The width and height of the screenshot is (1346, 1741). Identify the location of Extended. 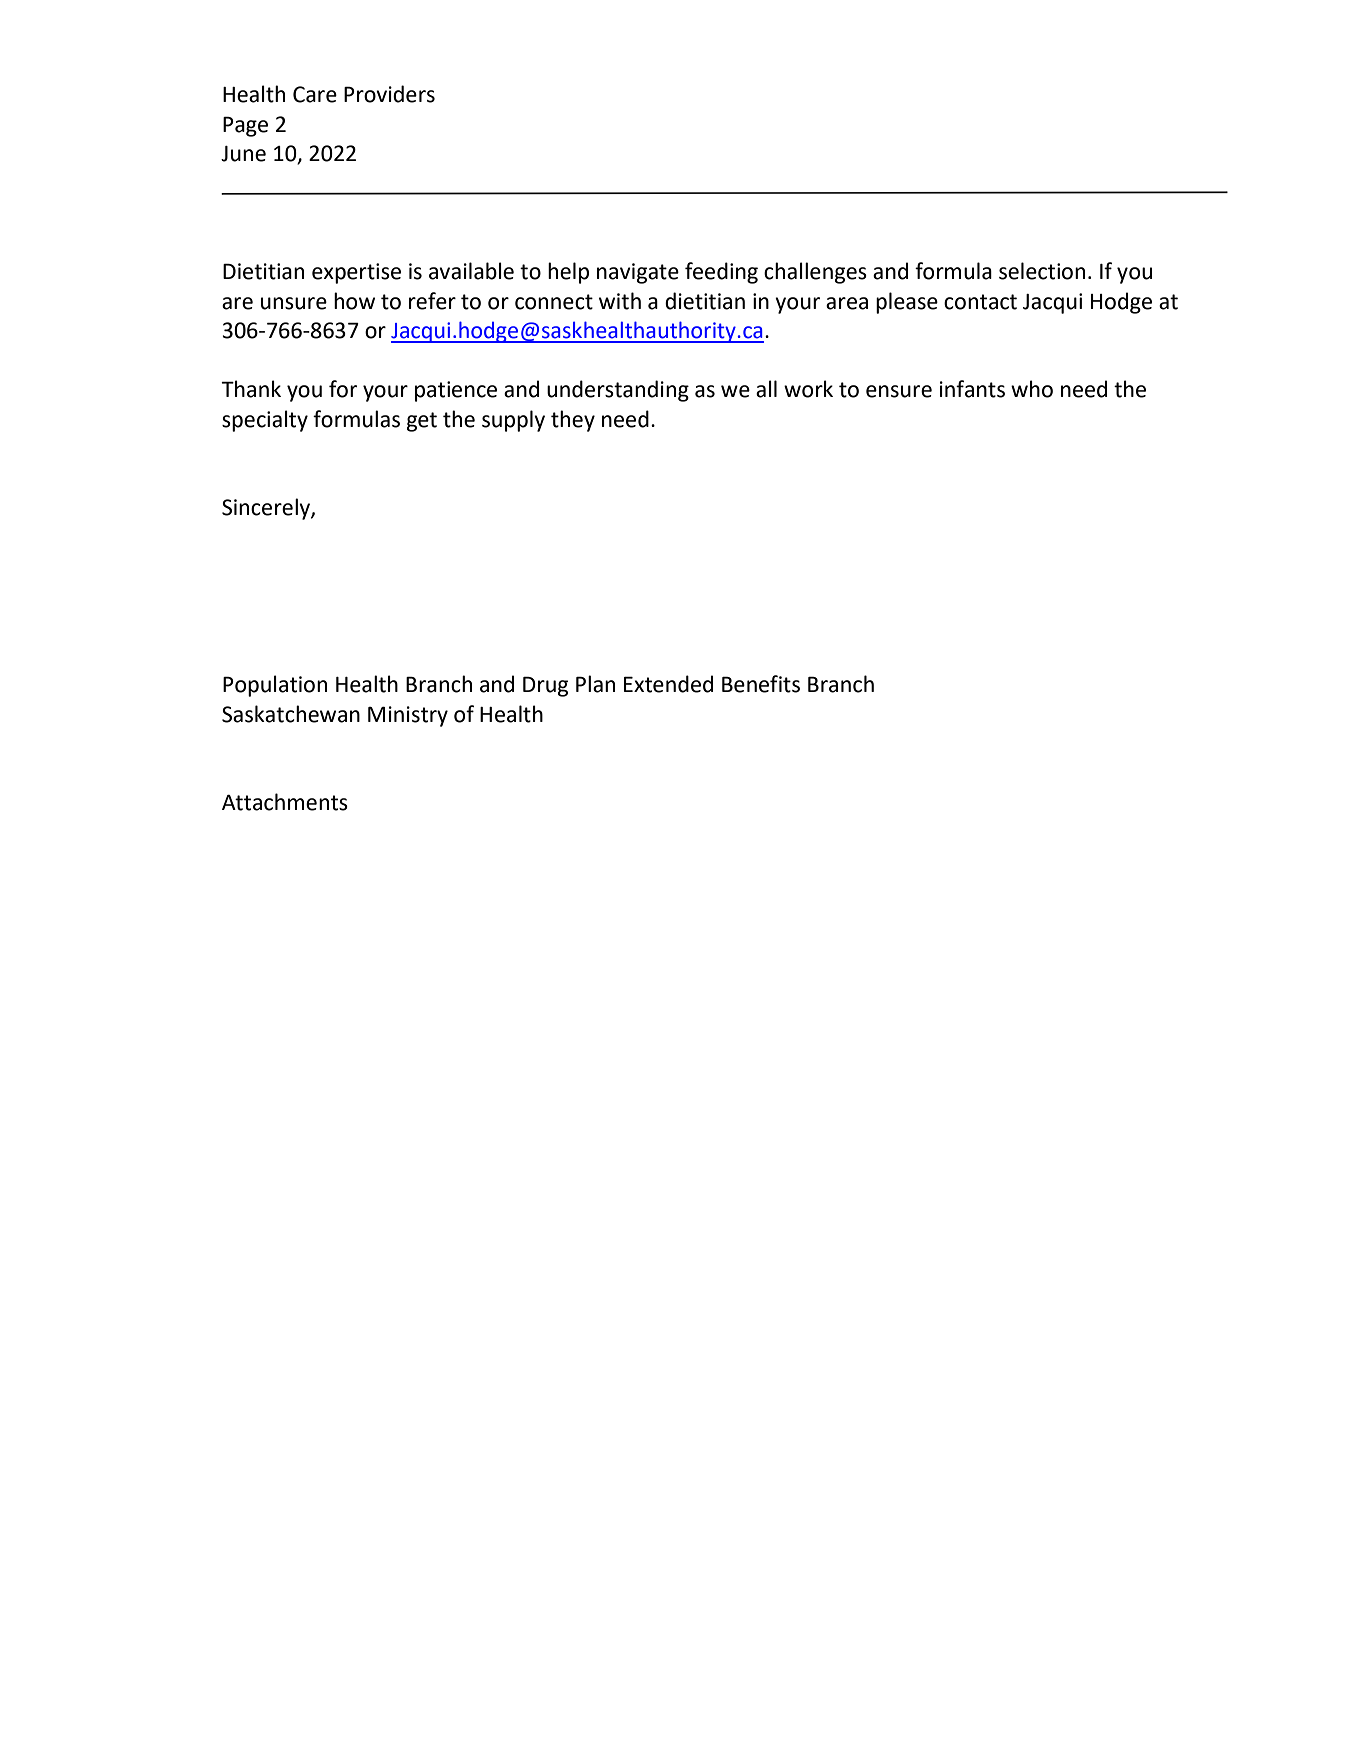
(668, 684).
